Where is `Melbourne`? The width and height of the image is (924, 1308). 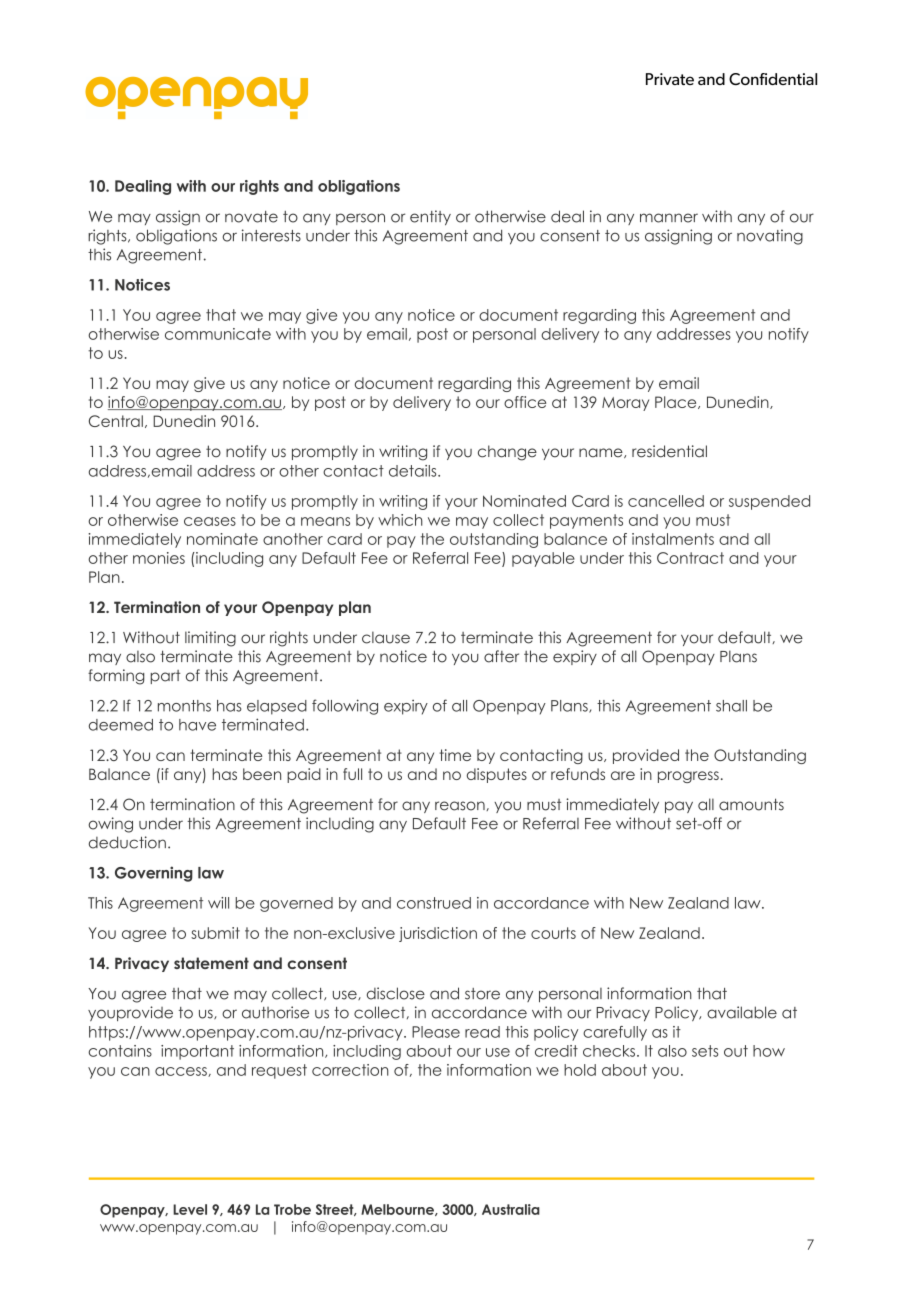 Melbourne is located at coordinates (398, 1210).
